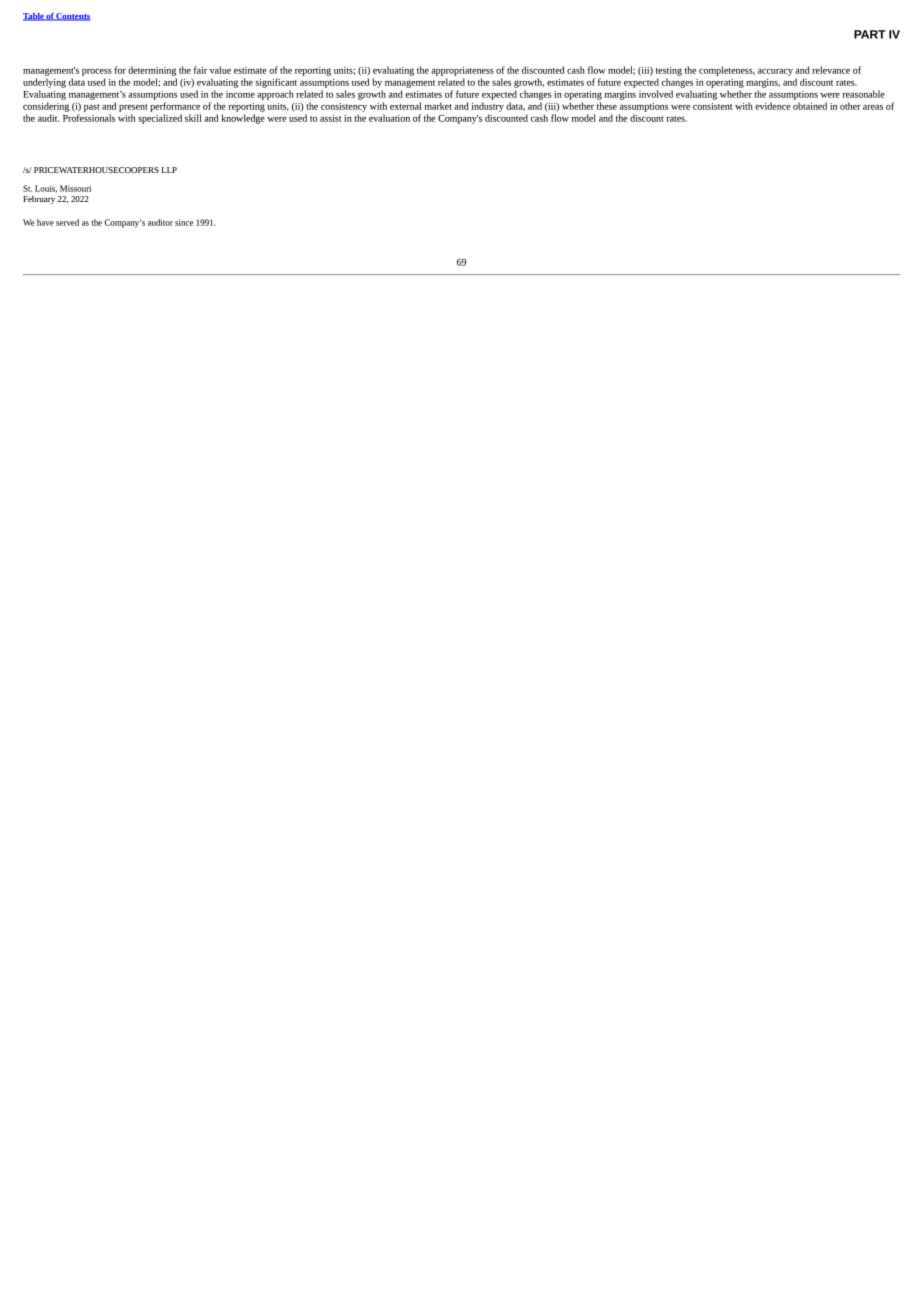 The width and height of the document is (924, 1308). I want to click on served, so click(67, 222).
